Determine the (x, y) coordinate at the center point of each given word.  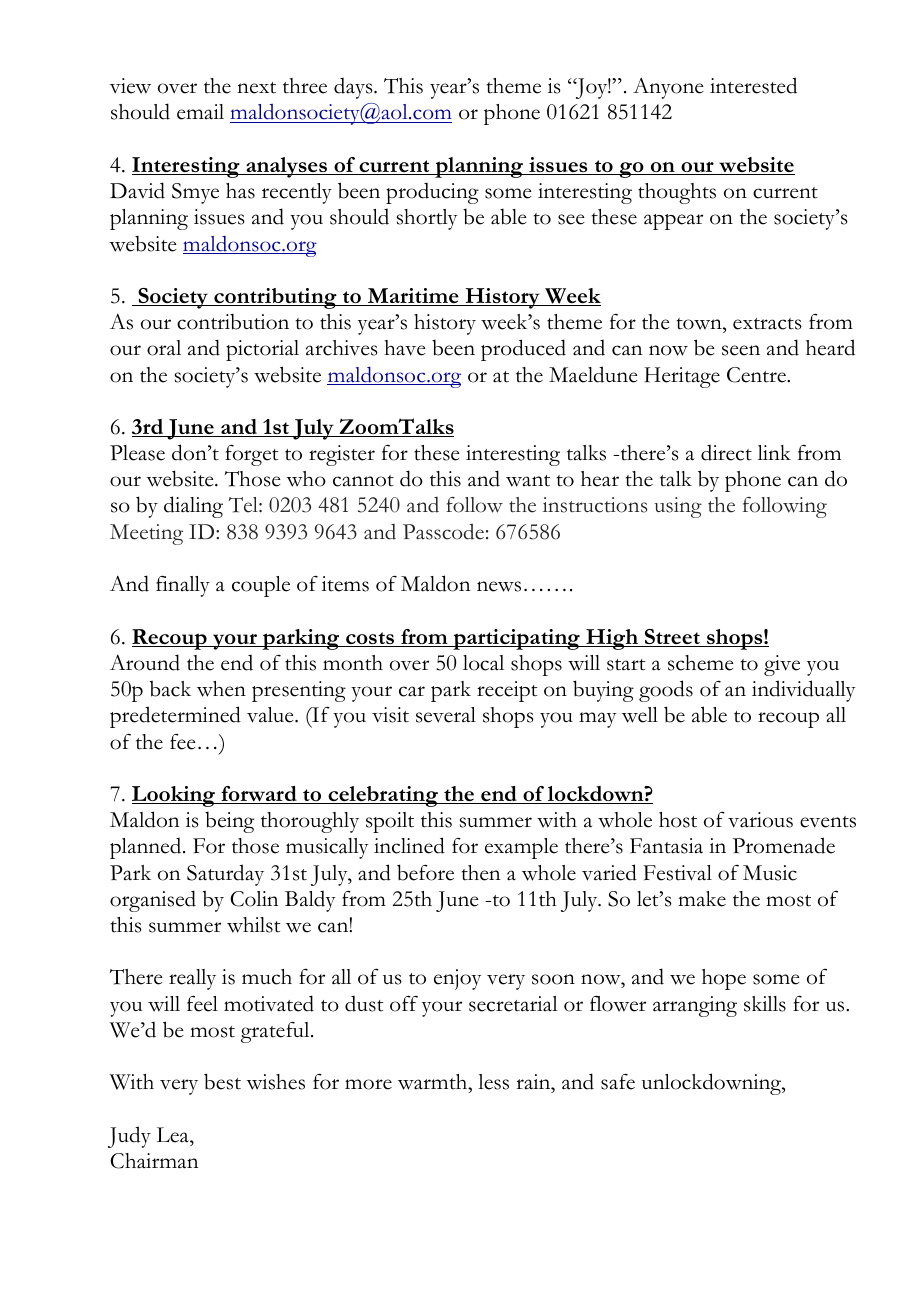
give (782, 665)
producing (432, 193)
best (222, 1081)
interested (753, 85)
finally (183, 586)
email (200, 112)
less (493, 1082)
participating (516, 639)
